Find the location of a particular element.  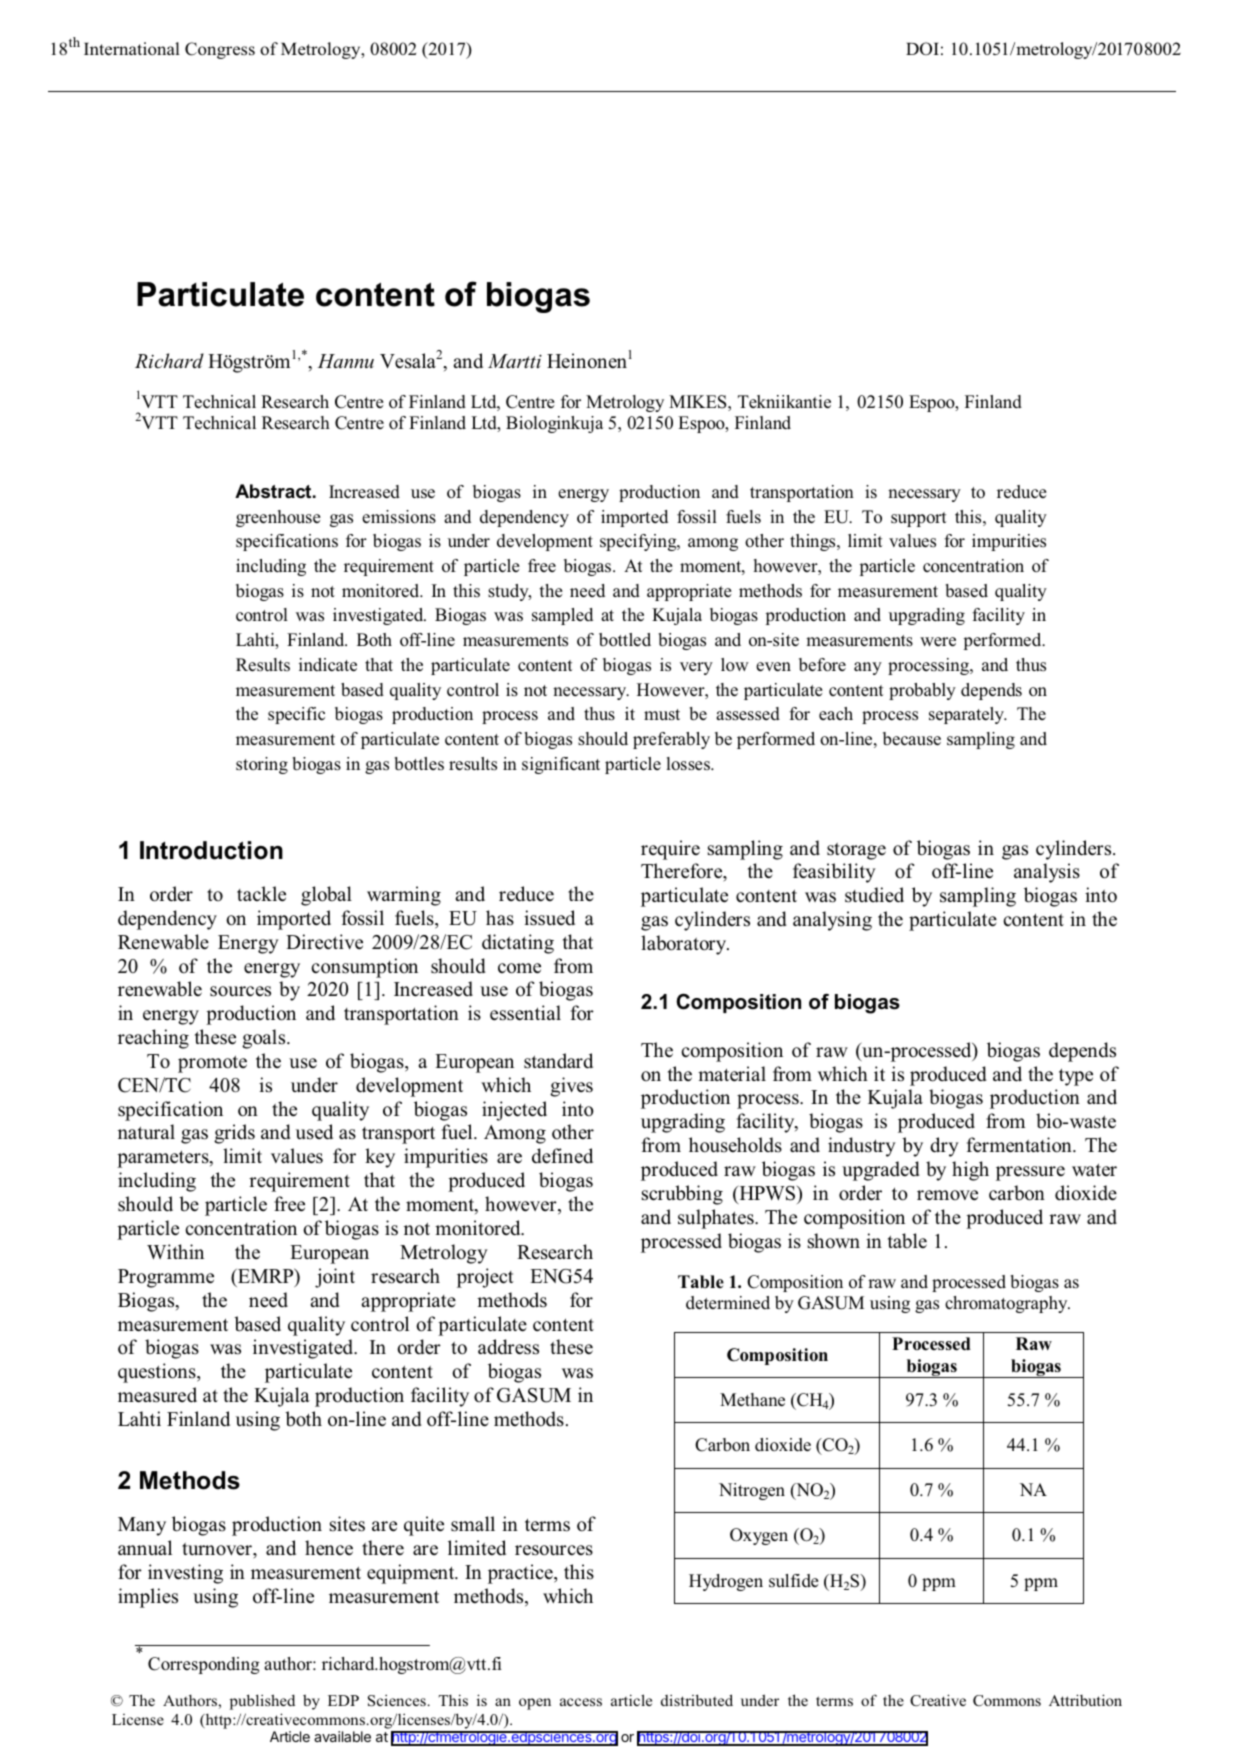

were is located at coordinates (938, 642).
